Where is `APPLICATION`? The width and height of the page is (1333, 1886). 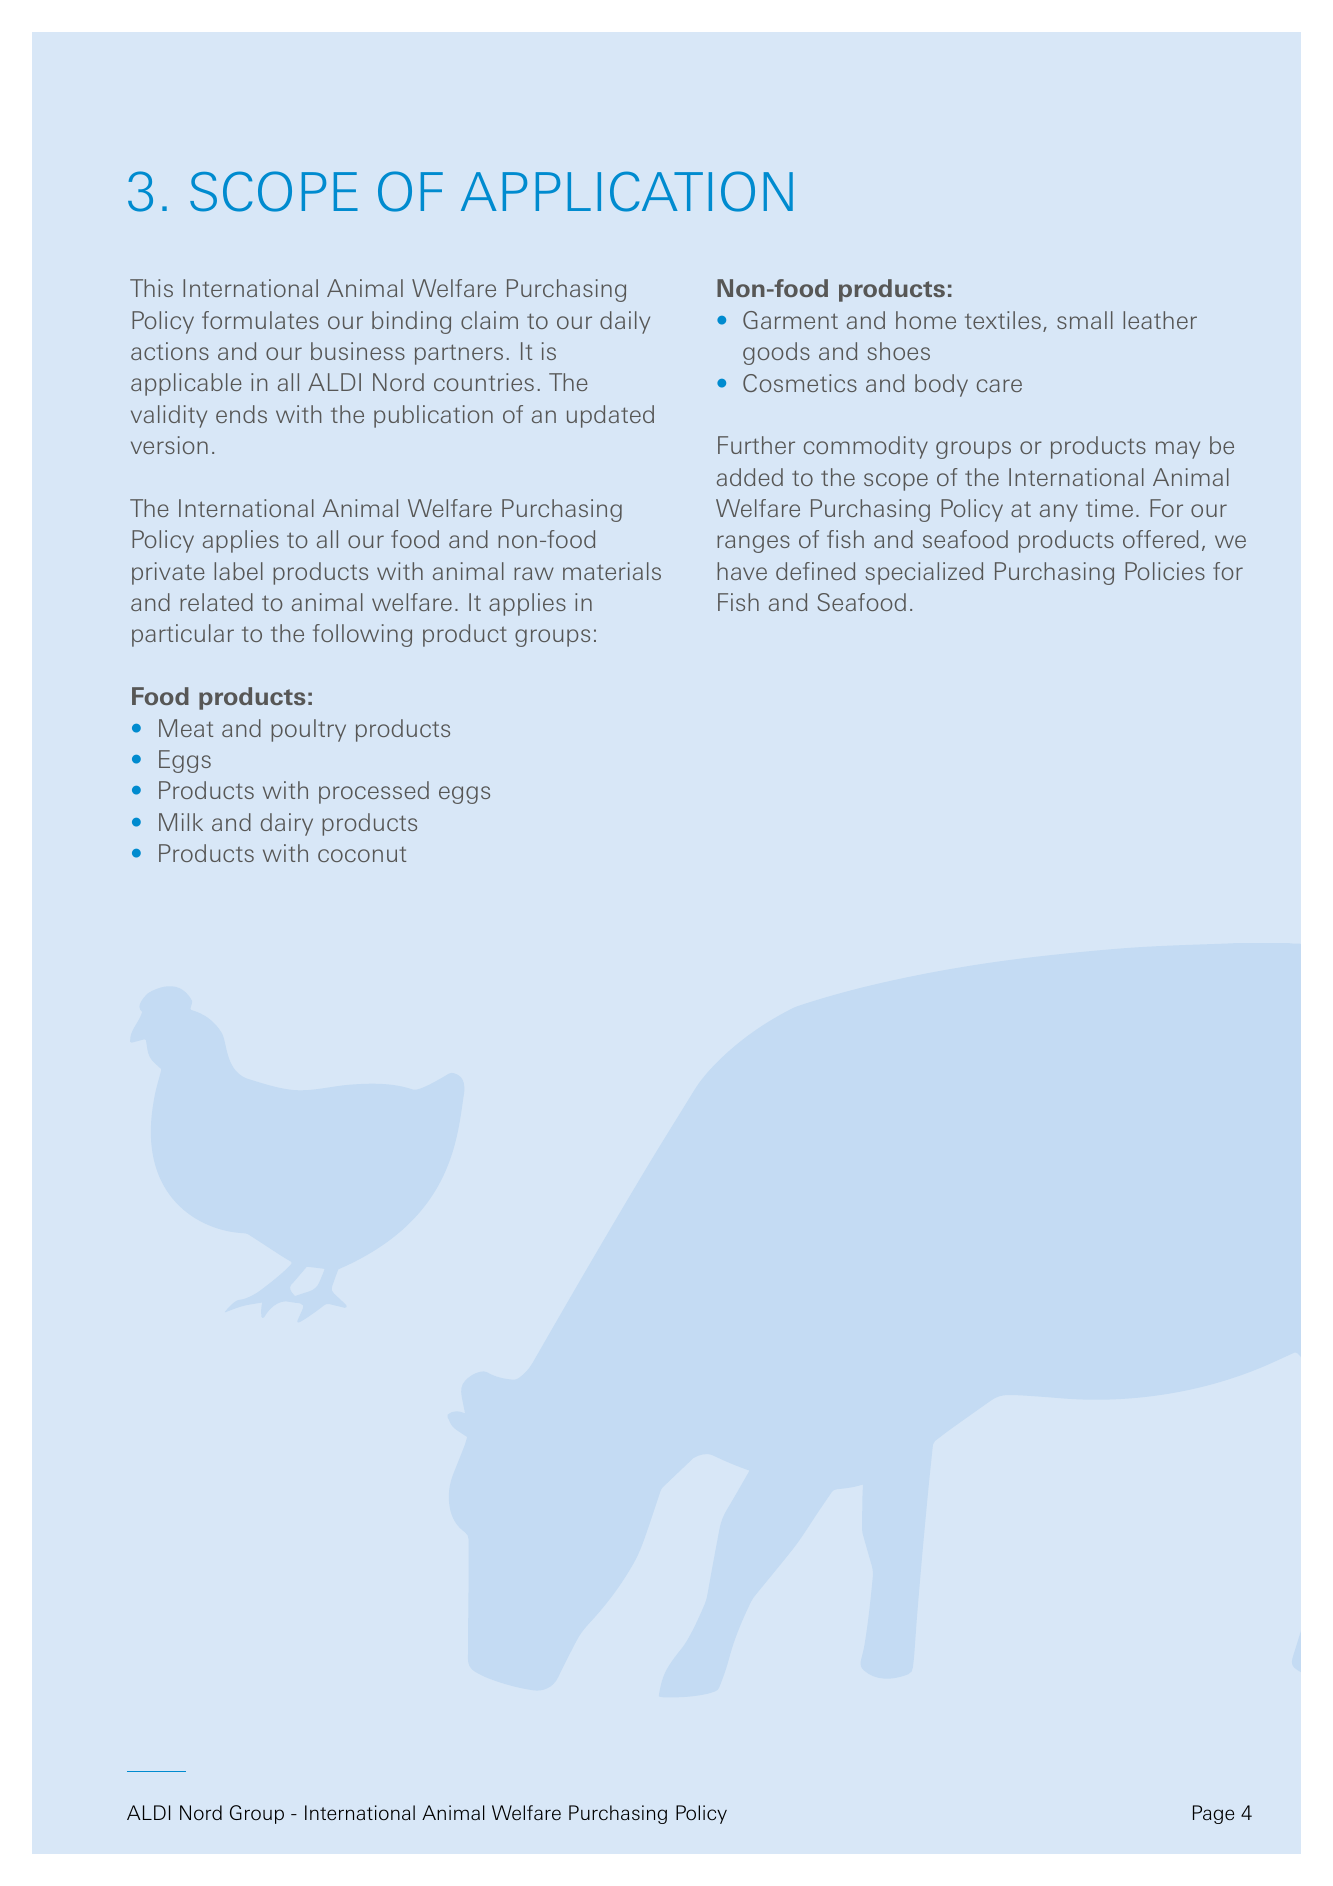 APPLICATION is located at coordinates (627, 191).
